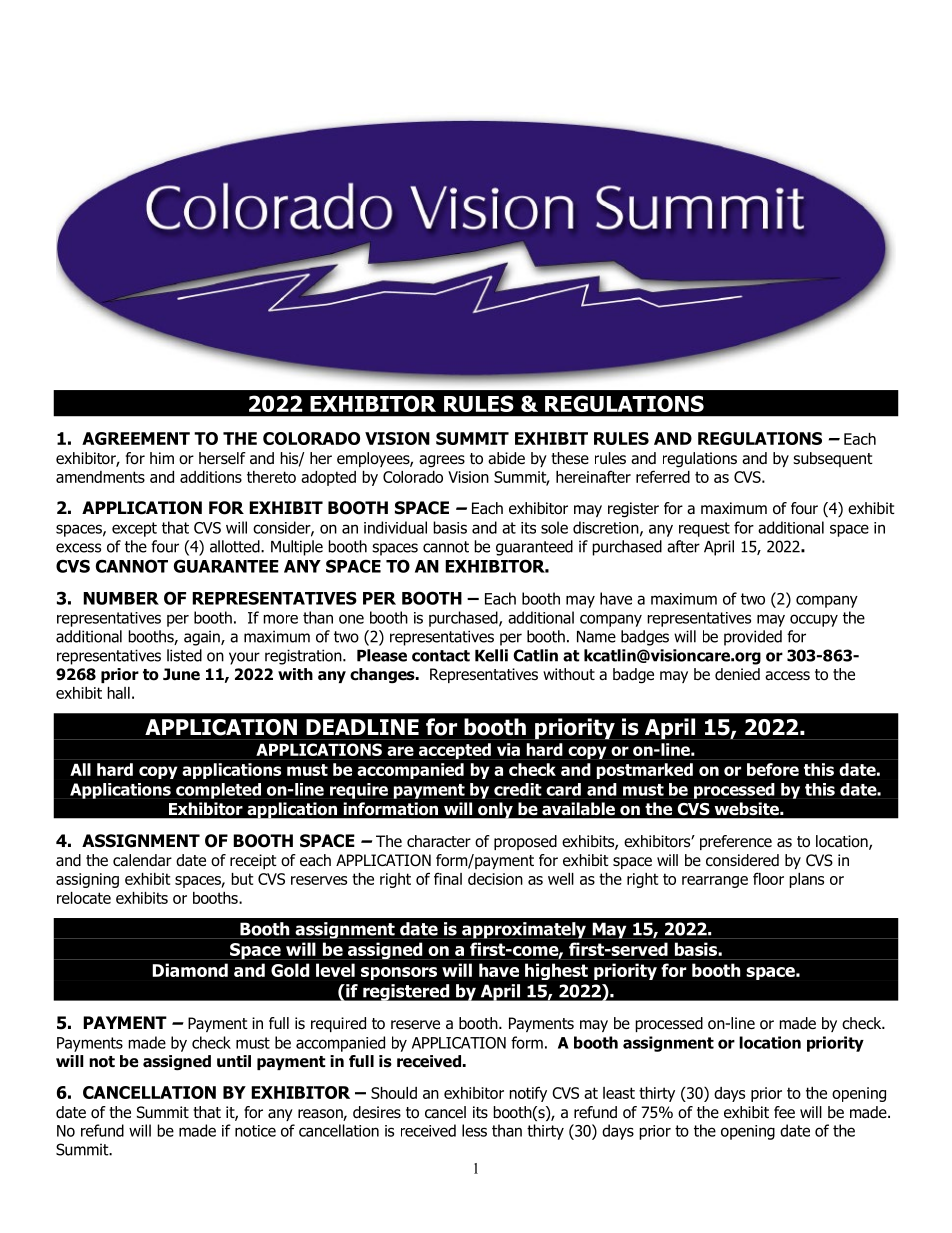 The height and width of the image is (1233, 952). Describe the element at coordinates (524, 930) in the image. I see `approximately` at that location.
